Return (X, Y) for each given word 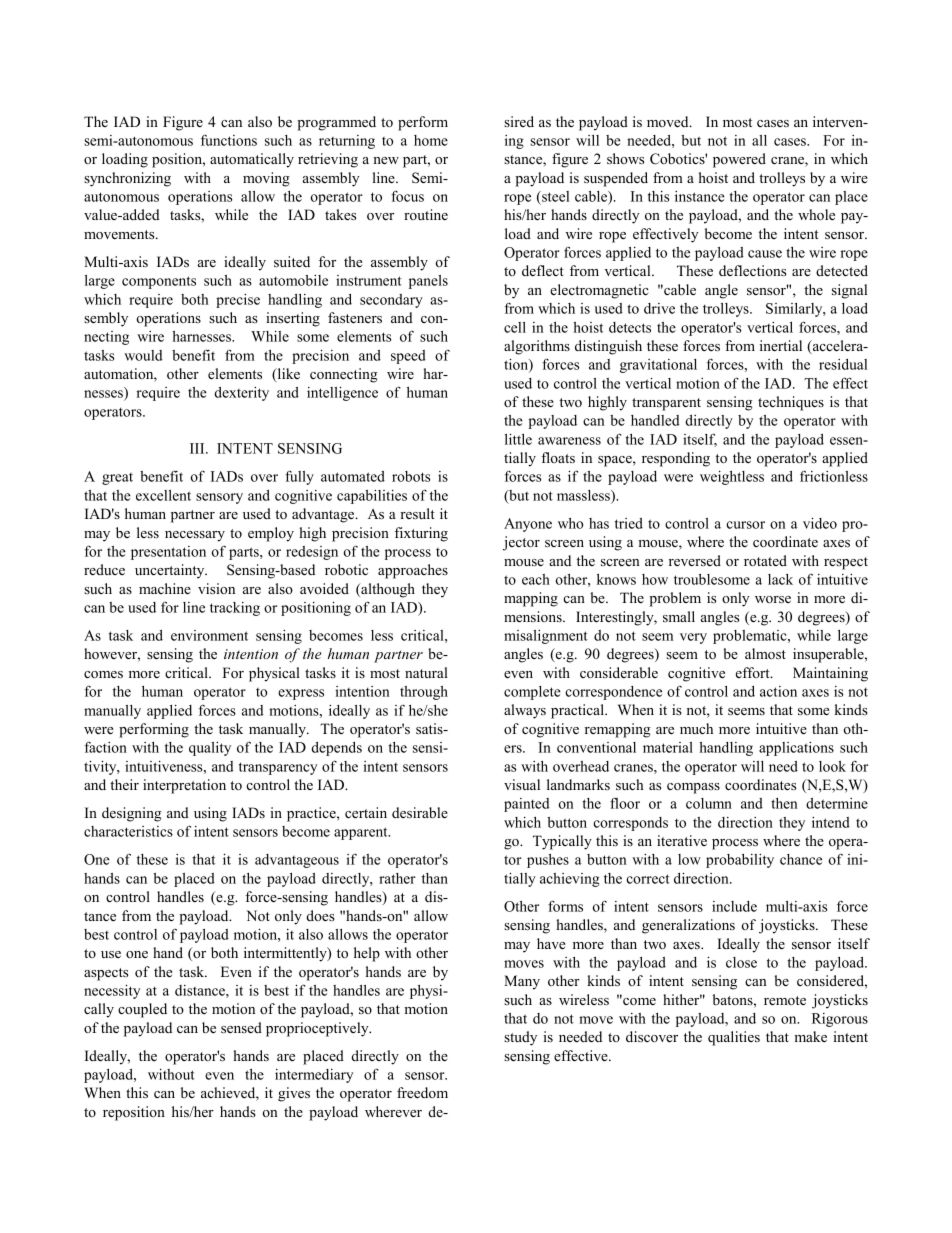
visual (522, 784)
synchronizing (127, 179)
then (784, 803)
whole (816, 214)
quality (210, 749)
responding (676, 459)
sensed (241, 1027)
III (198, 448)
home (431, 140)
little (518, 439)
